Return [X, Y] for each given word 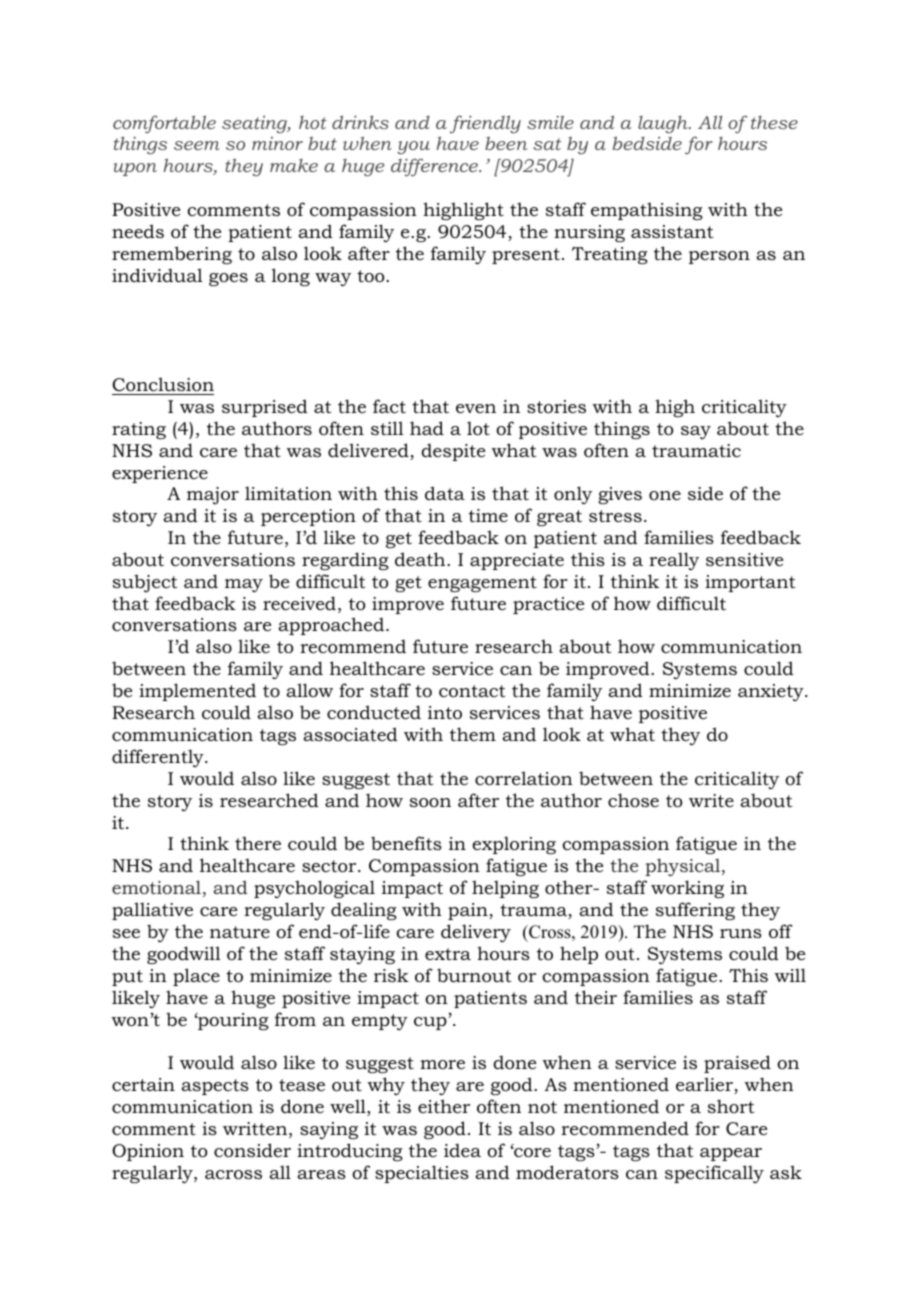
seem [197, 145]
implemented [197, 692]
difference [435, 167]
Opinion [148, 1152]
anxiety [772, 692]
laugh [664, 125]
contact [472, 691]
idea [462, 1150]
